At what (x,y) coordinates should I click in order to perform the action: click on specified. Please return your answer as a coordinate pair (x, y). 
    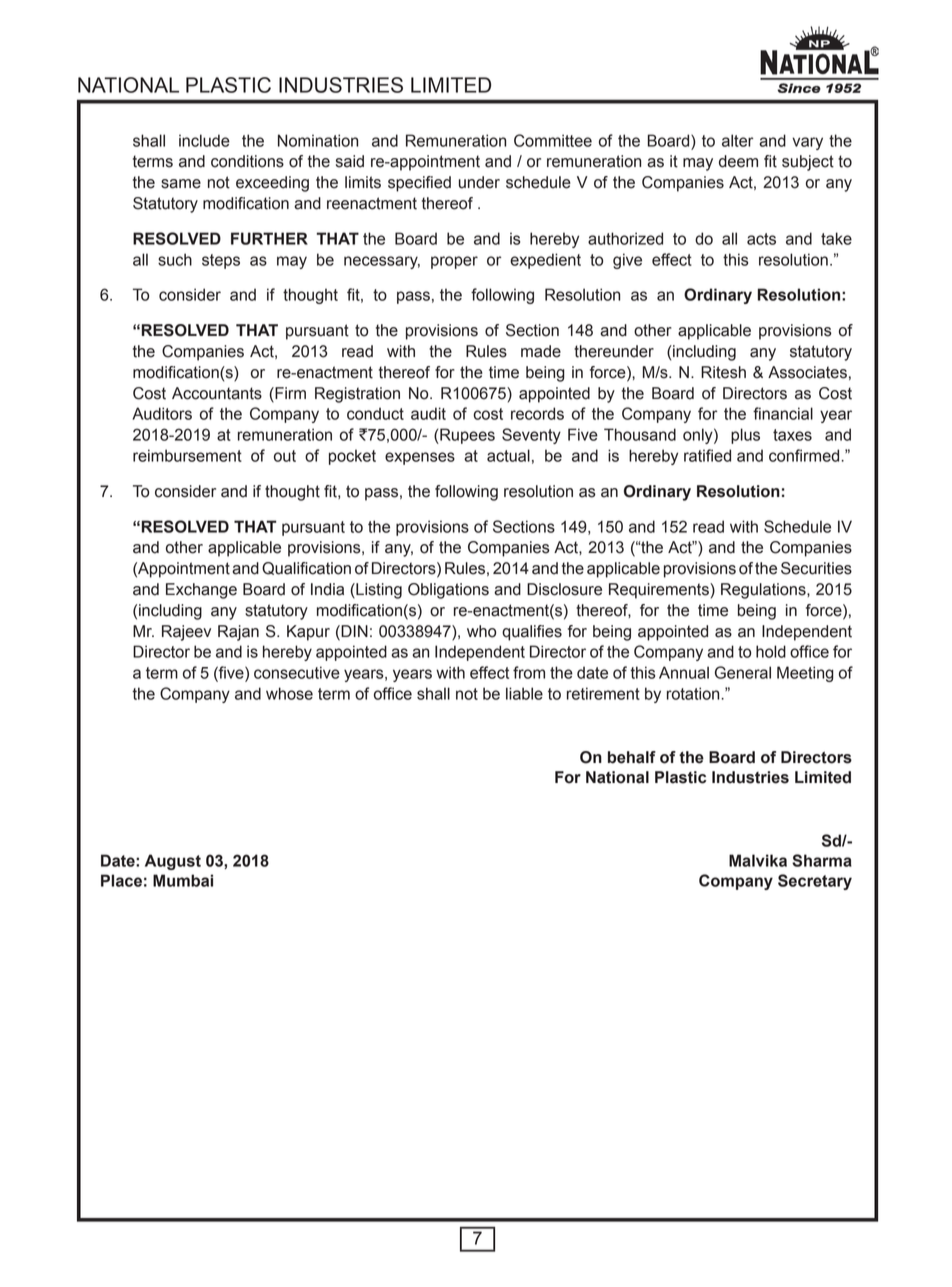
    Looking at the image, I should click on (419, 184).
